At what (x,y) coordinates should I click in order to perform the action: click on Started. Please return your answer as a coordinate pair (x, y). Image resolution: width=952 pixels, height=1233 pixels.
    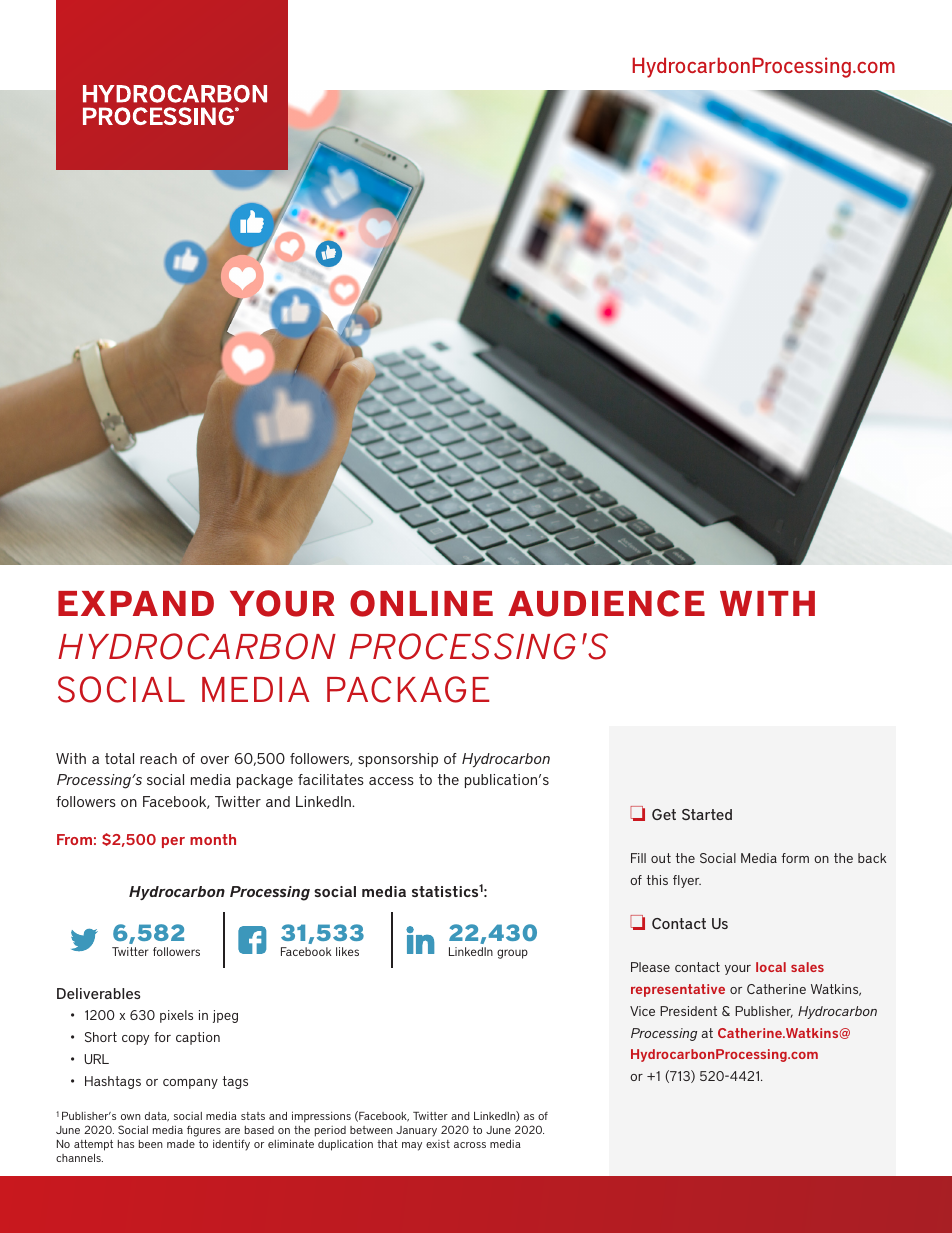
    Looking at the image, I should click on (707, 814).
